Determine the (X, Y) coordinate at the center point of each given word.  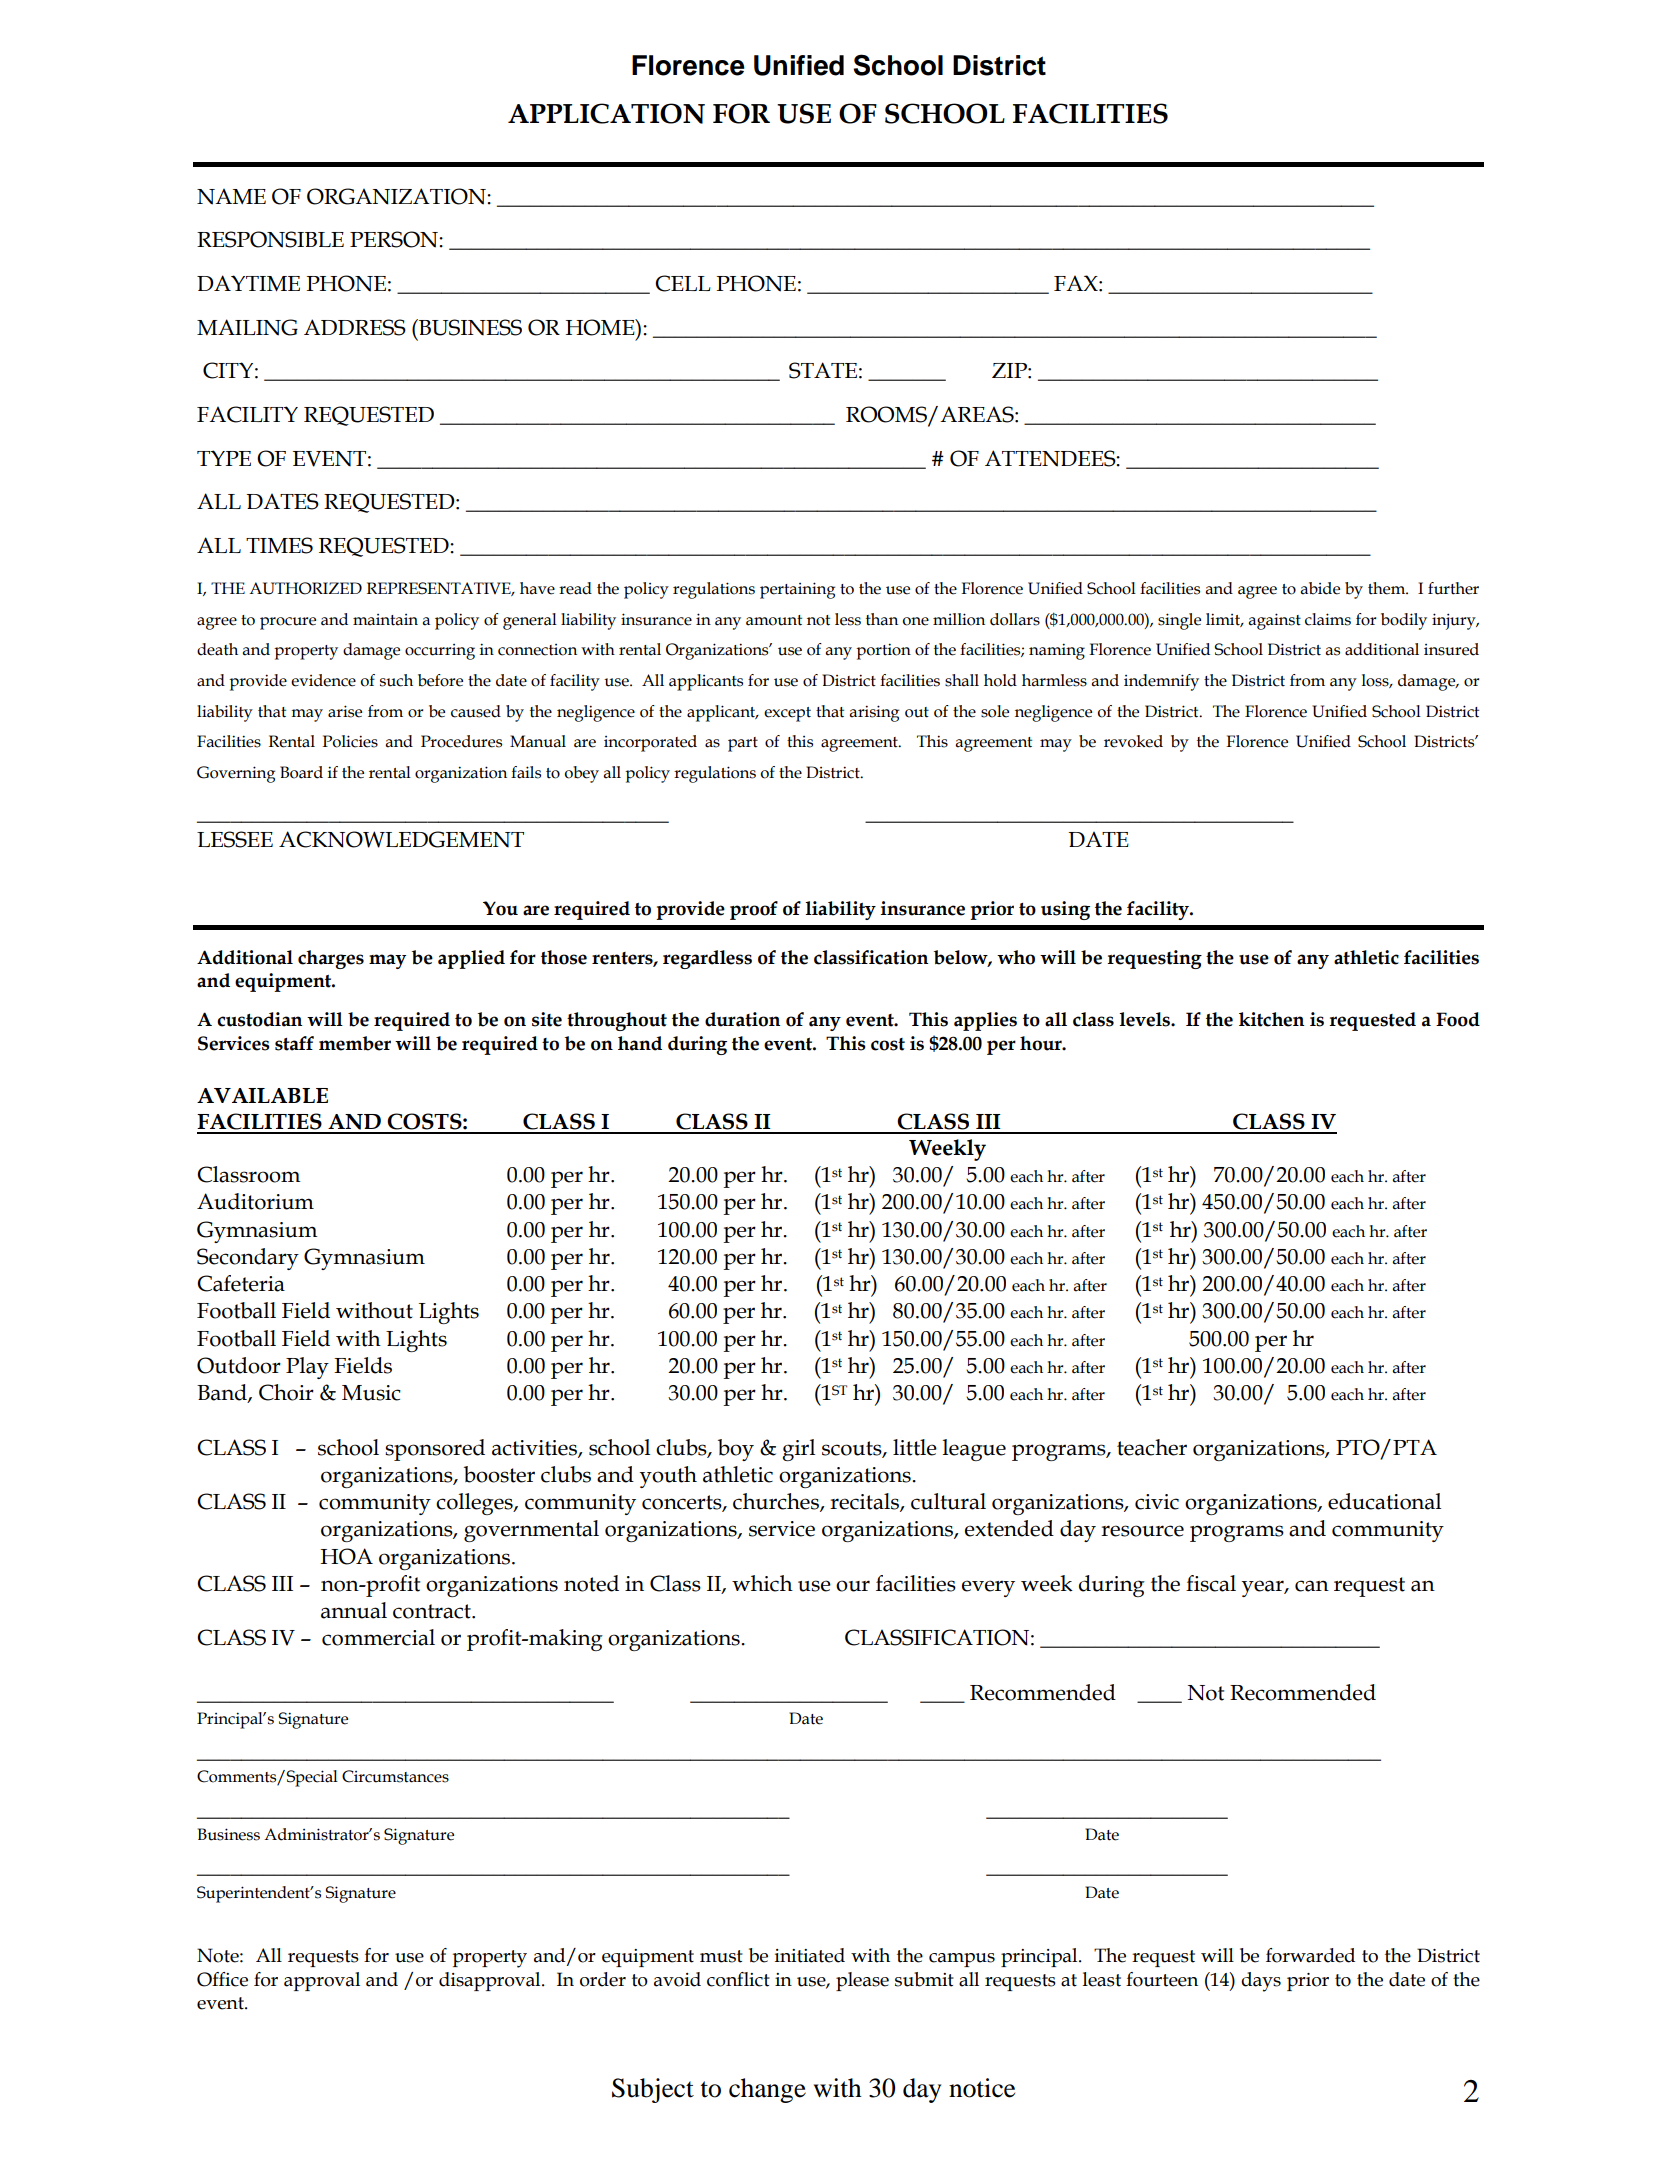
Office (222, 1979)
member (355, 1043)
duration (742, 1019)
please (862, 1981)
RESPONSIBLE (270, 239)
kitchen (1271, 1019)
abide (1320, 588)
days (1261, 1982)
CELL (683, 283)
